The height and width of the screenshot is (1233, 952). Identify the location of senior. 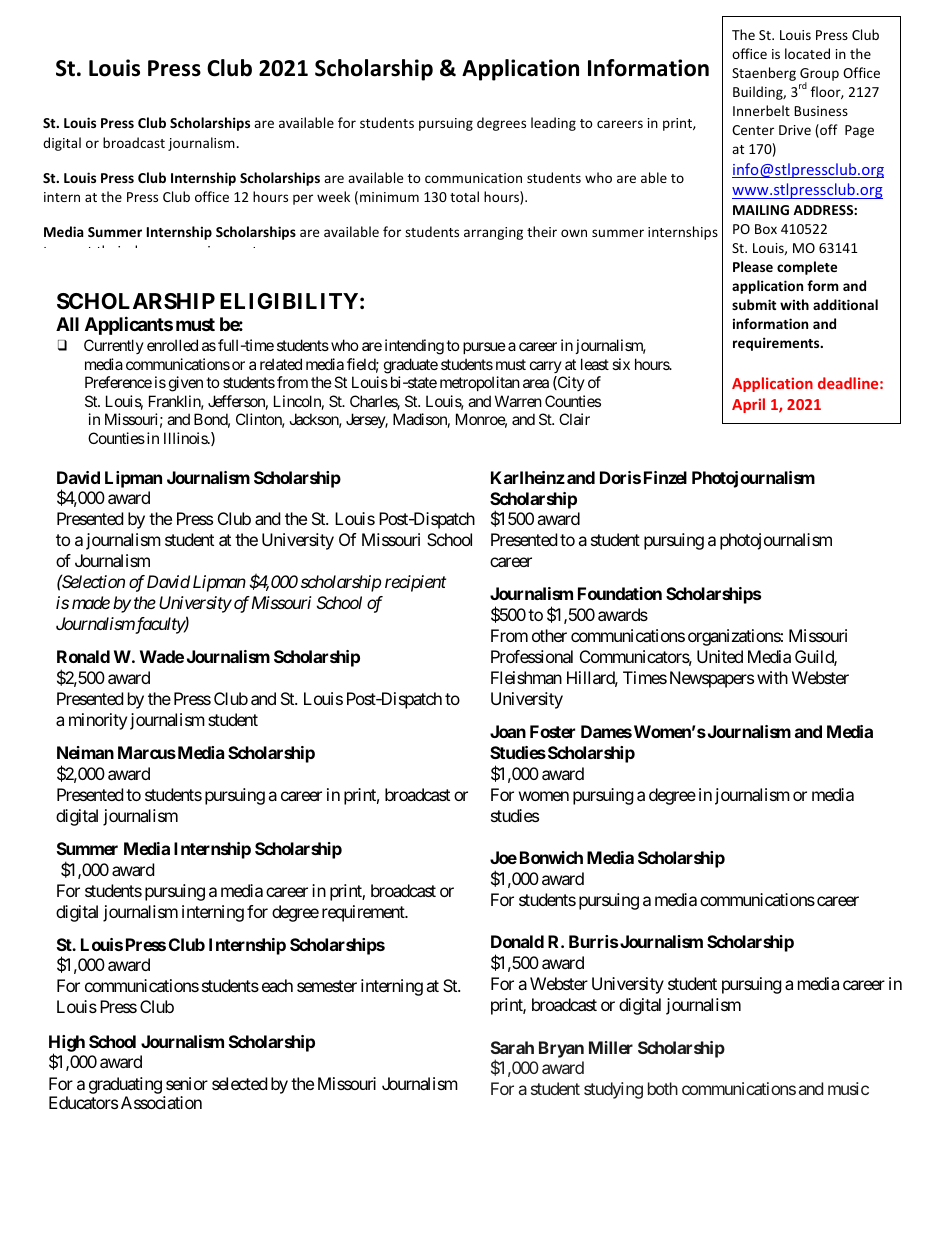
(187, 1083).
